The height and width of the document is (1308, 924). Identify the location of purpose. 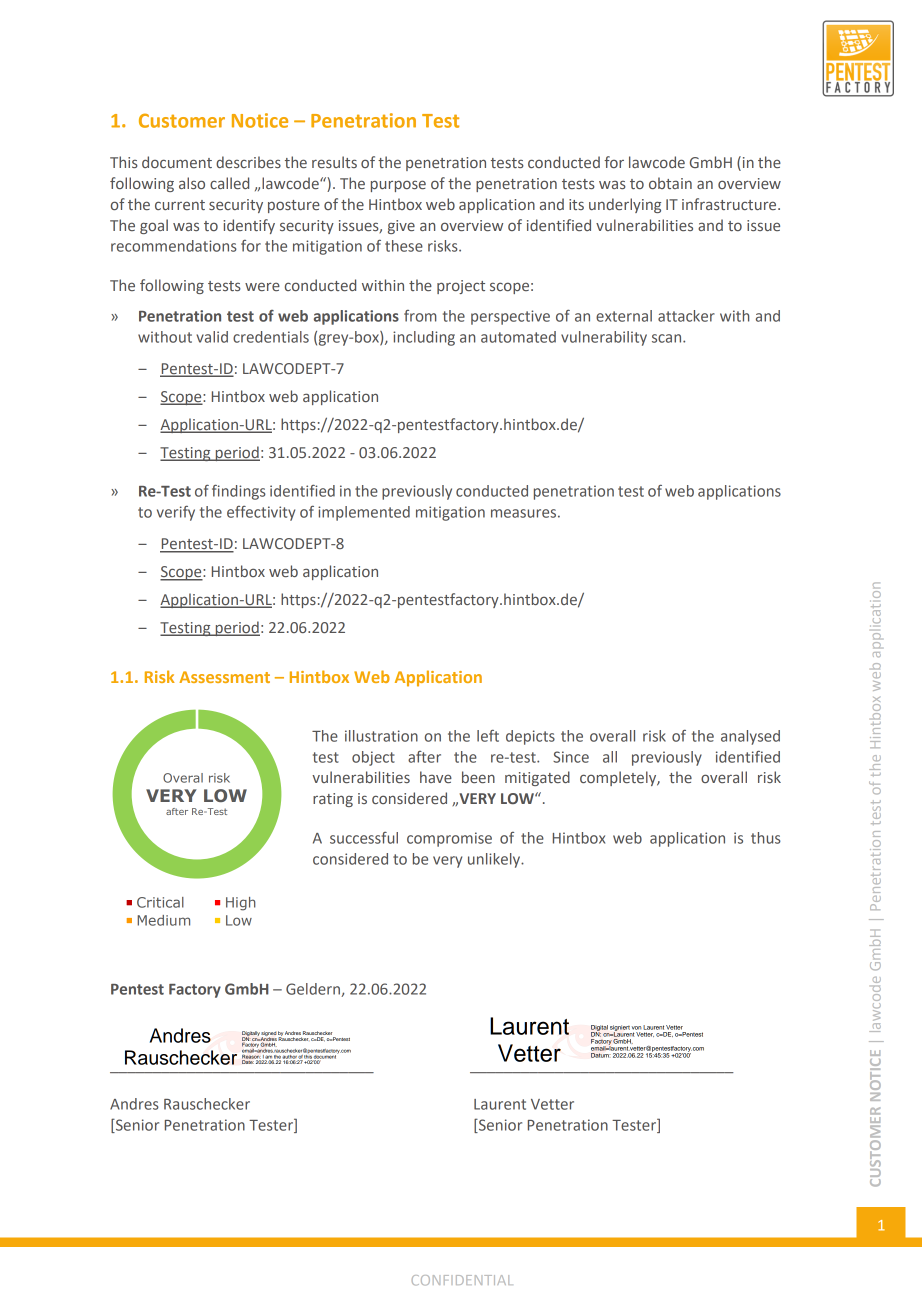
(398, 186).
